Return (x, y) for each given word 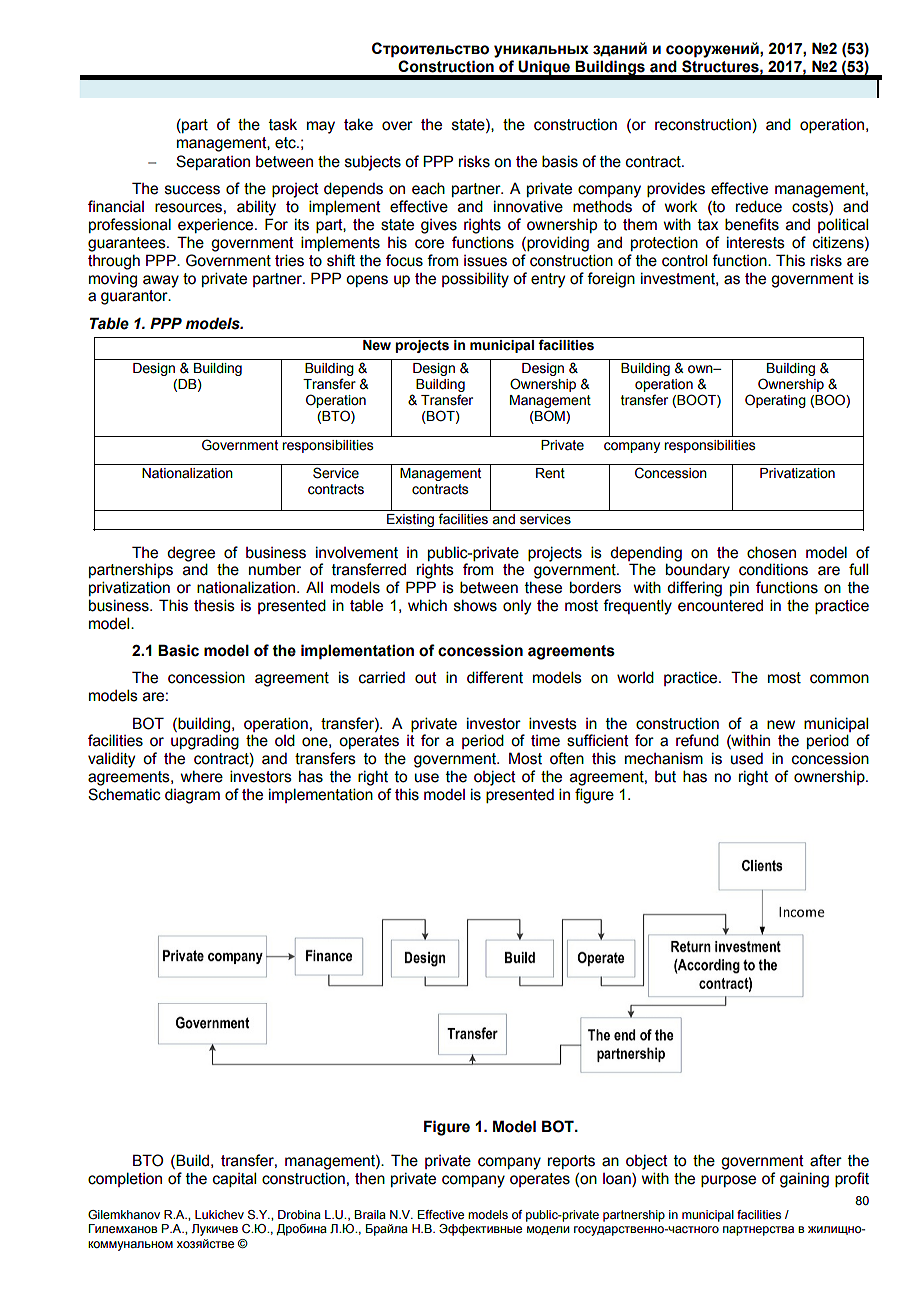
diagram (192, 796)
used (747, 759)
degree (191, 554)
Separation (213, 162)
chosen (771, 552)
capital (234, 1179)
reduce (759, 206)
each (428, 188)
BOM (550, 417)
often (567, 758)
